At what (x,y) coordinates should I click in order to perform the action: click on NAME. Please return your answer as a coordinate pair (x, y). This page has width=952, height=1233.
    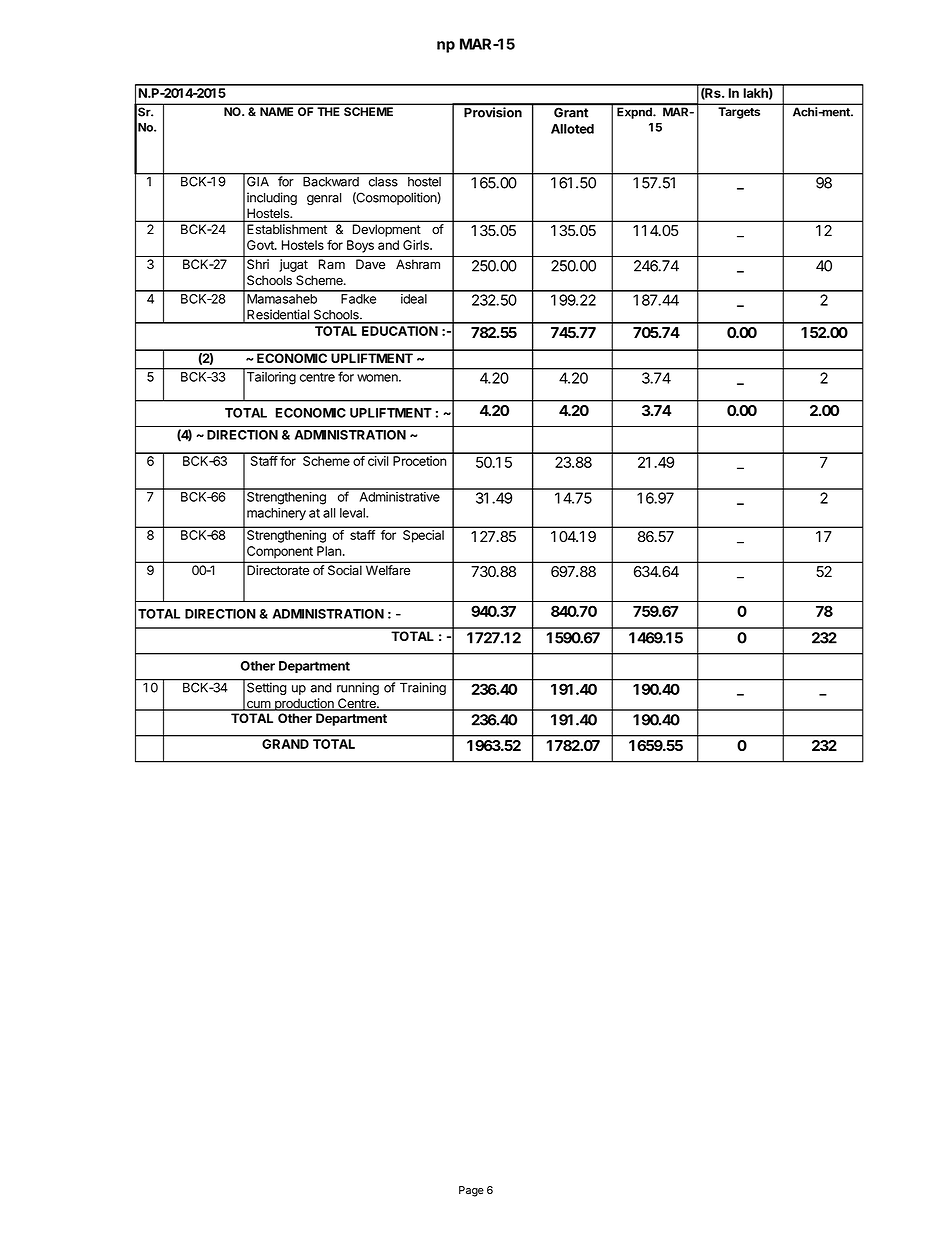
    Looking at the image, I should click on (276, 111).
